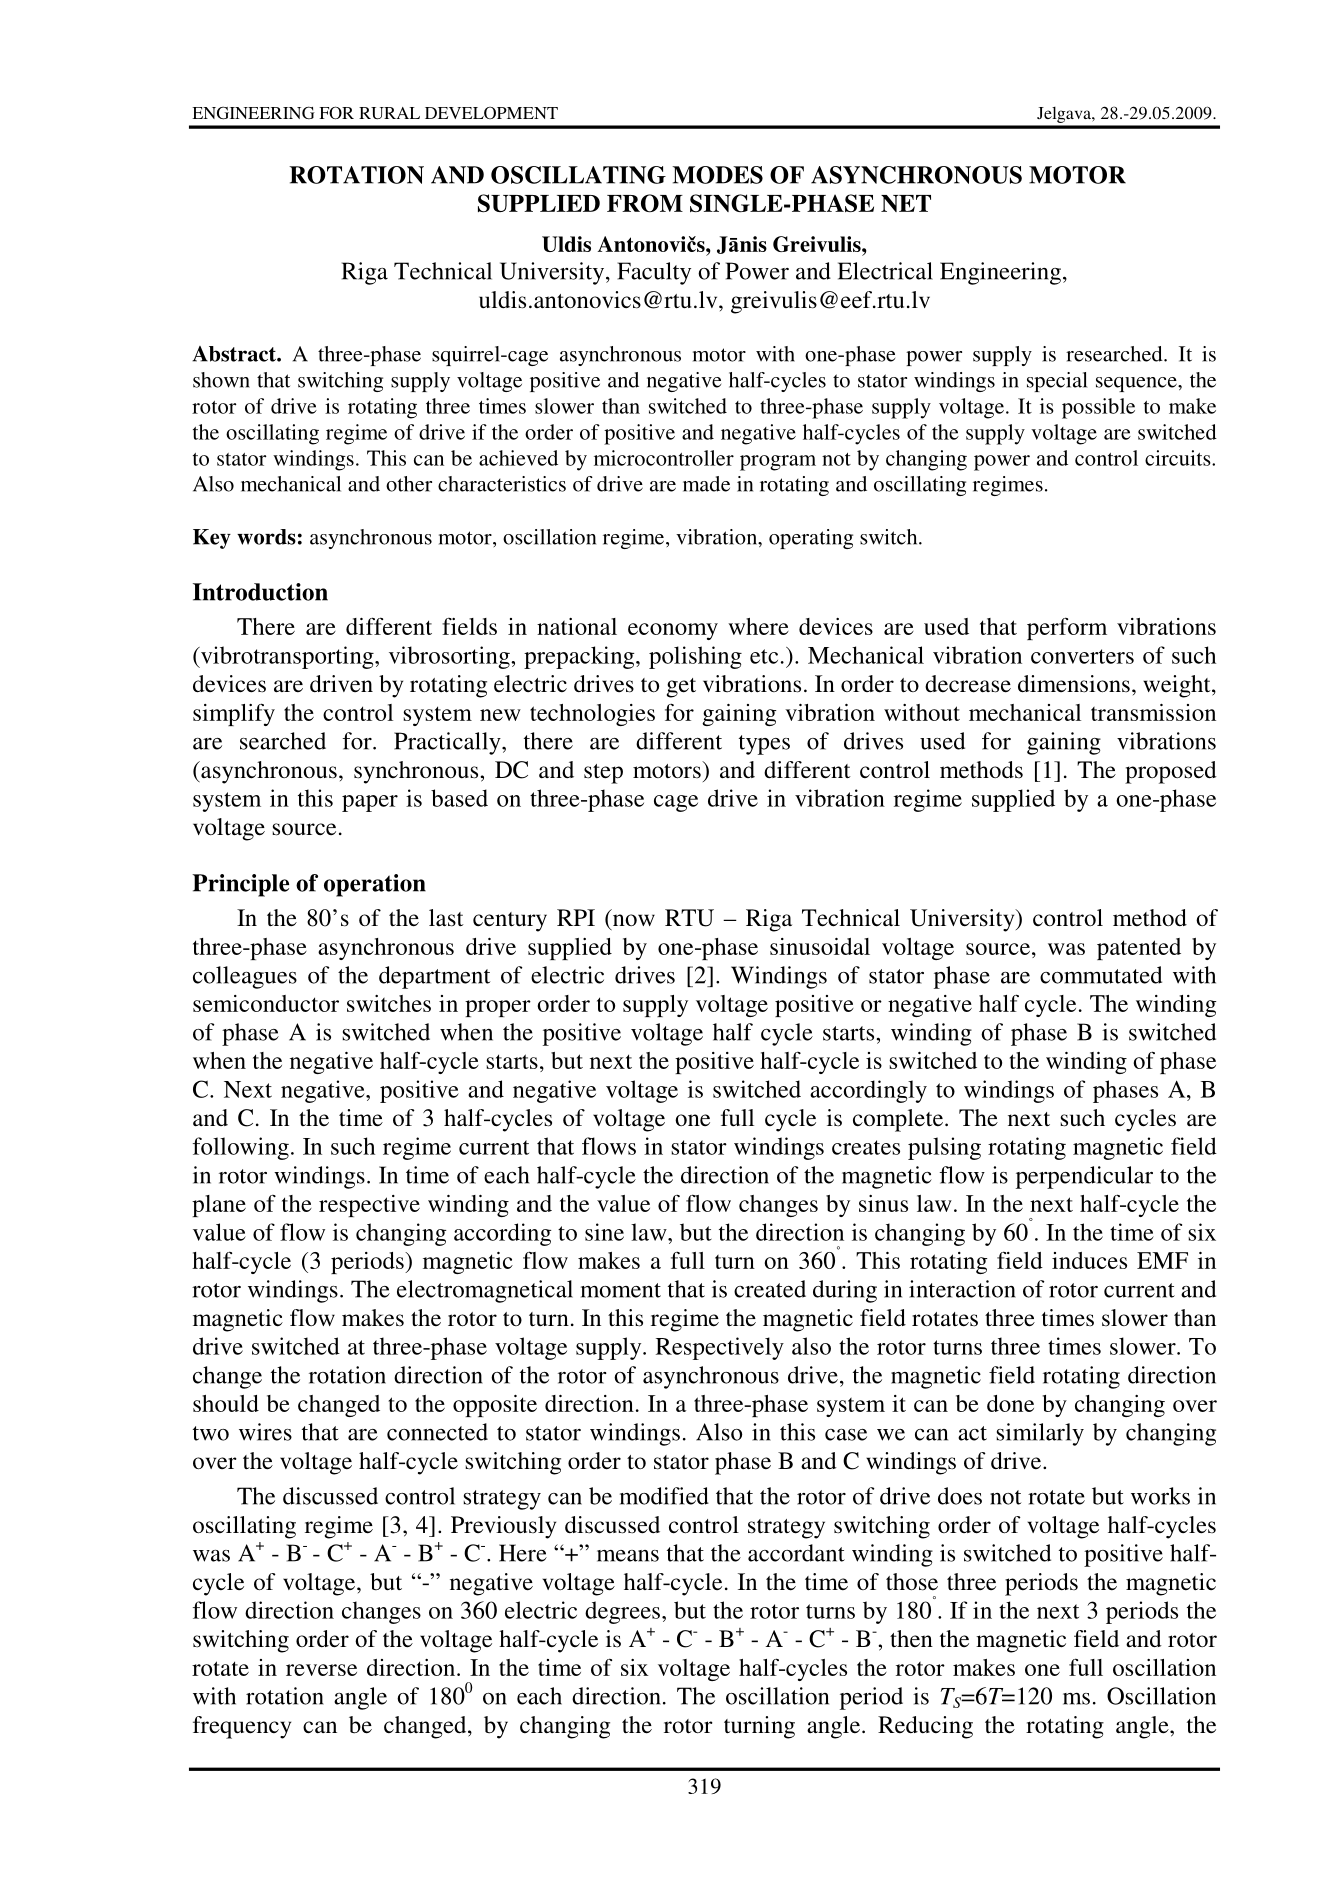 The height and width of the screenshot is (1902, 1344). What do you see at coordinates (1067, 628) in the screenshot?
I see `perform` at bounding box center [1067, 628].
